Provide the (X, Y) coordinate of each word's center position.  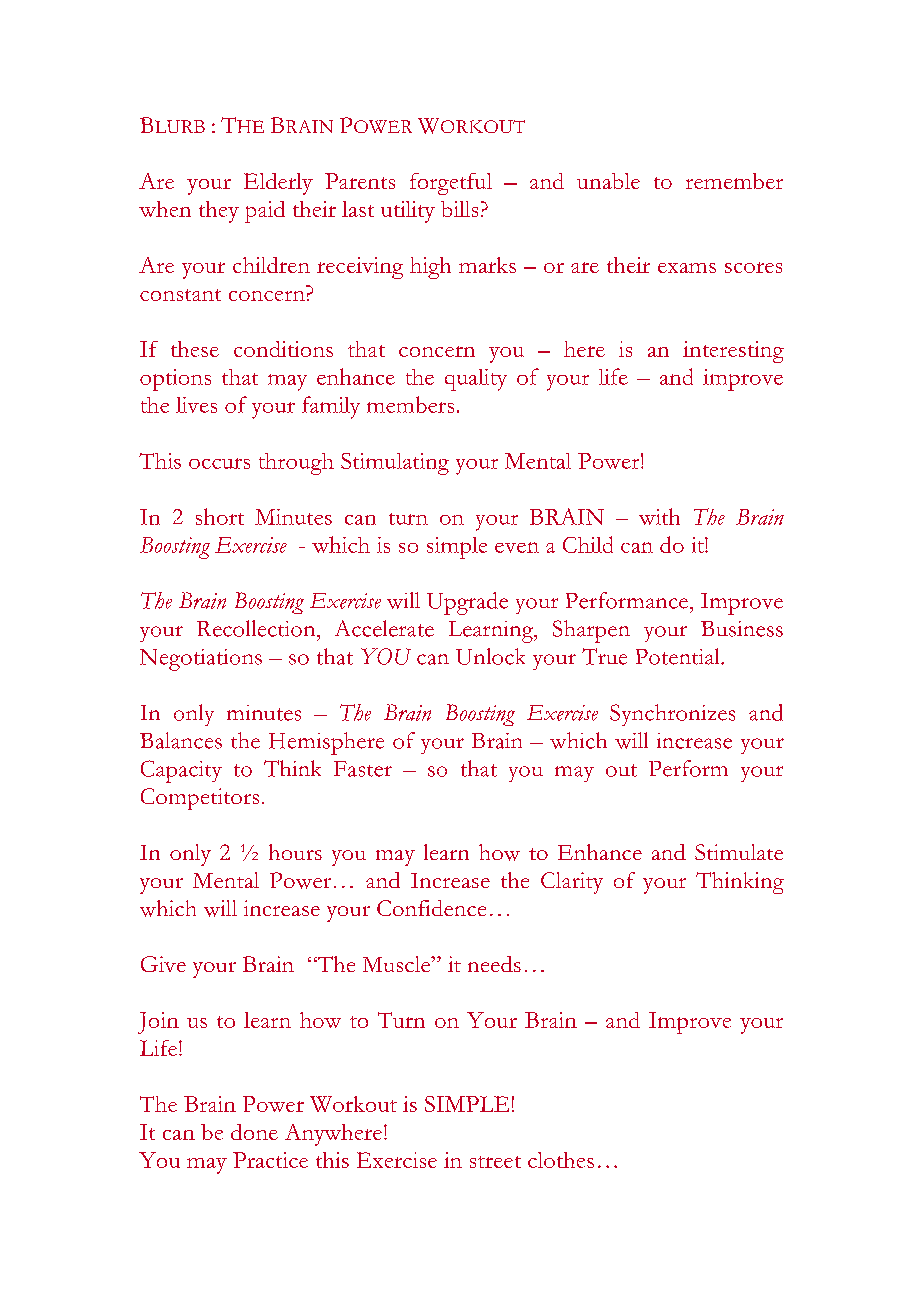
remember (734, 181)
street (495, 1162)
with (659, 516)
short (220, 516)
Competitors (200, 799)
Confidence (431, 908)
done (254, 1132)
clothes (561, 1160)
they (219, 212)
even (517, 547)
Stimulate (739, 852)
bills (459, 209)
